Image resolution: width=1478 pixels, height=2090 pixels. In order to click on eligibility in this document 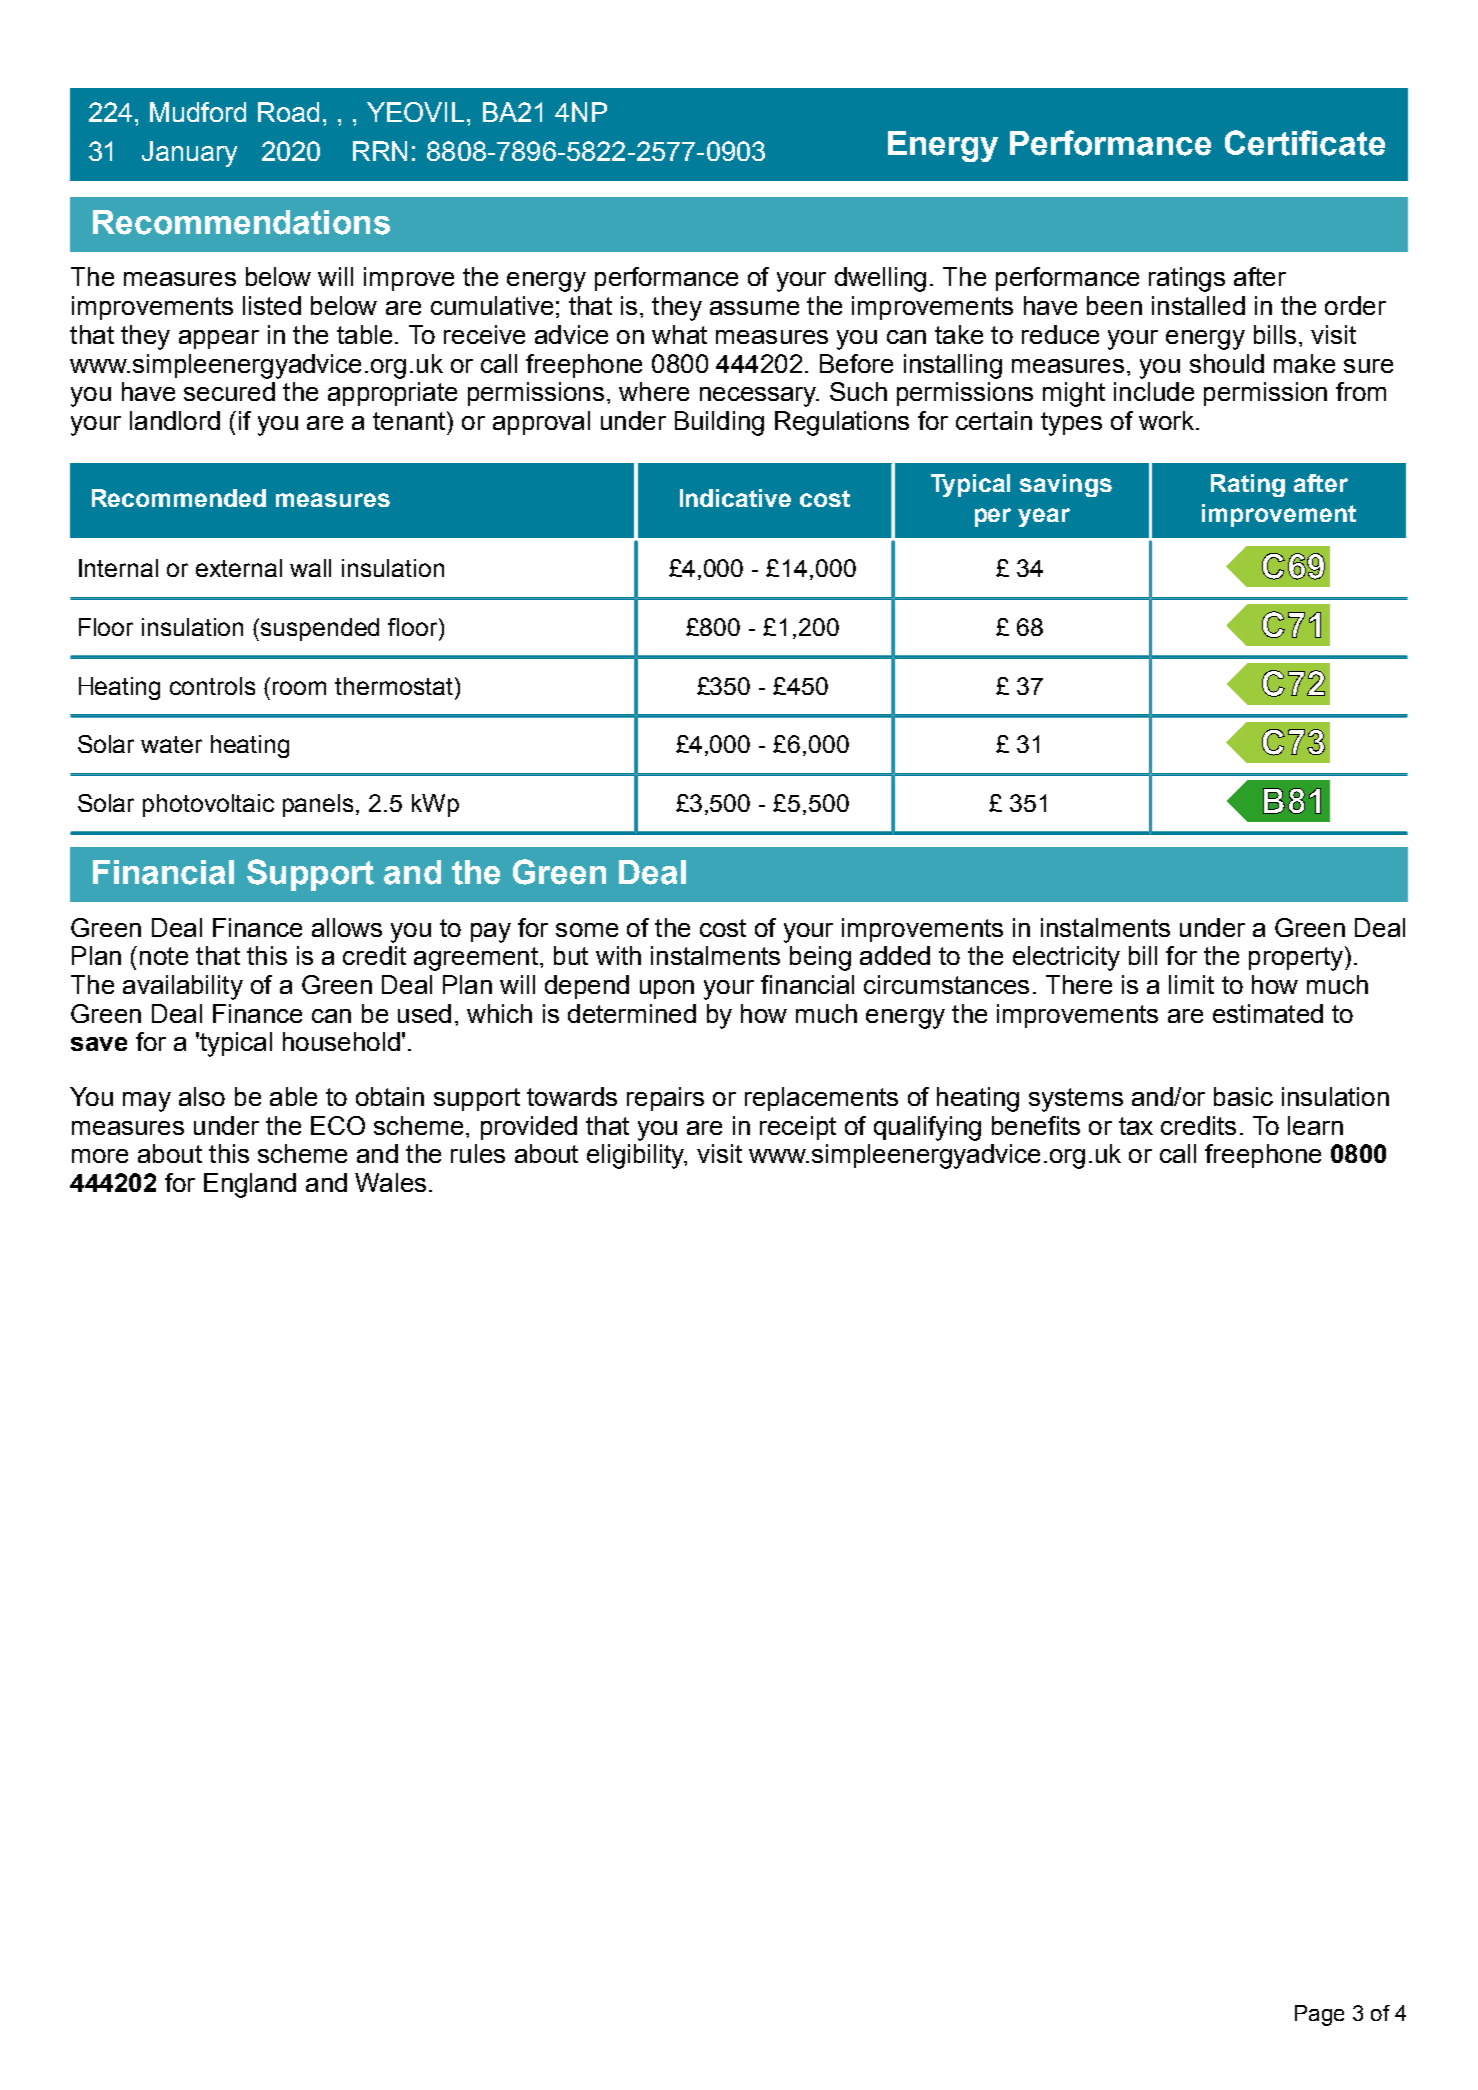, I will do `click(637, 1156)`.
